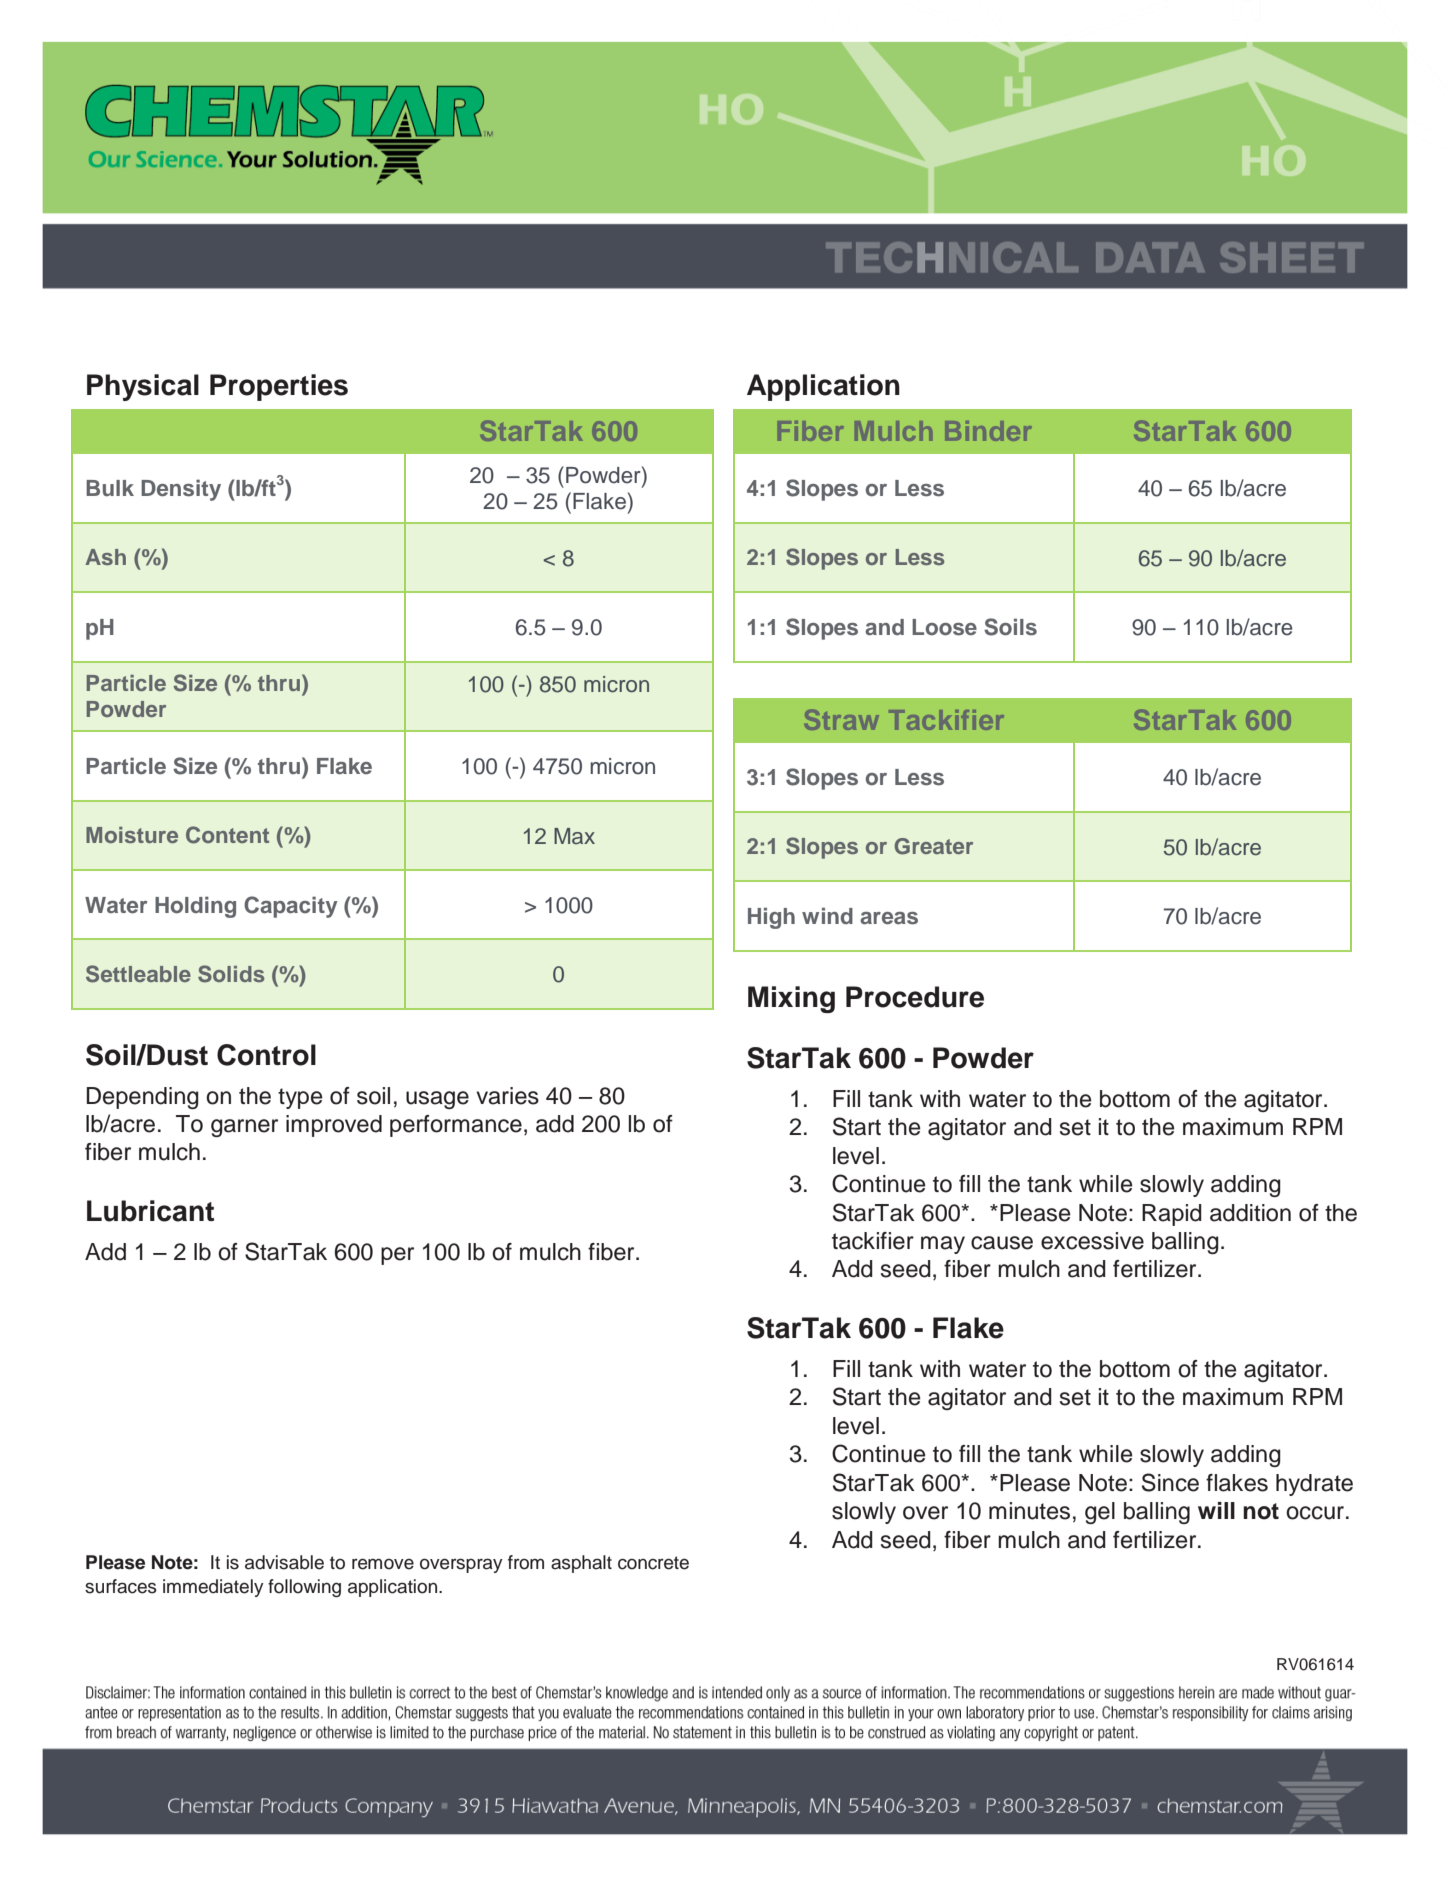  I want to click on Greater, so click(934, 846).
